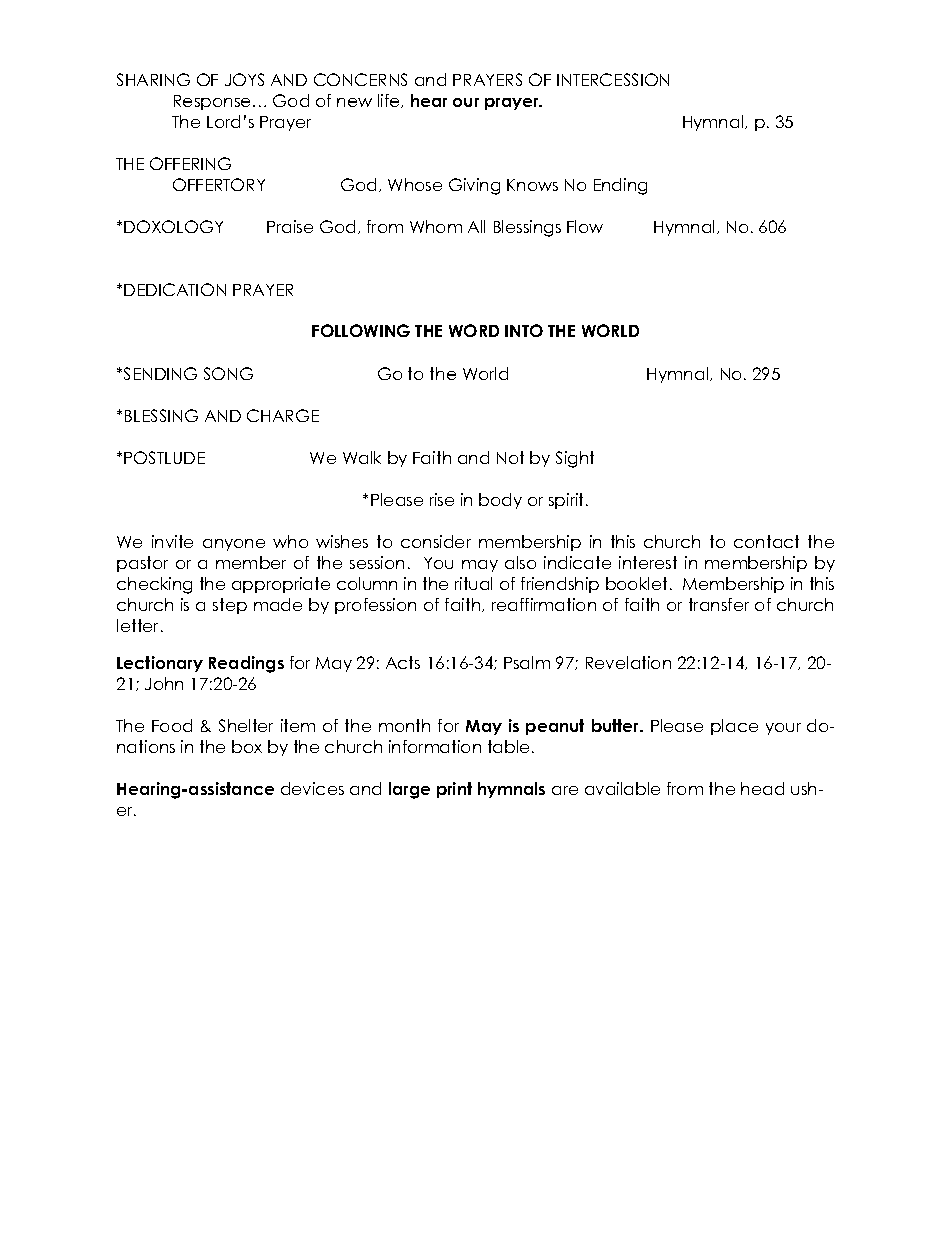 This screenshot has width=952, height=1233. Describe the element at coordinates (230, 606) in the screenshot. I see `step` at that location.
